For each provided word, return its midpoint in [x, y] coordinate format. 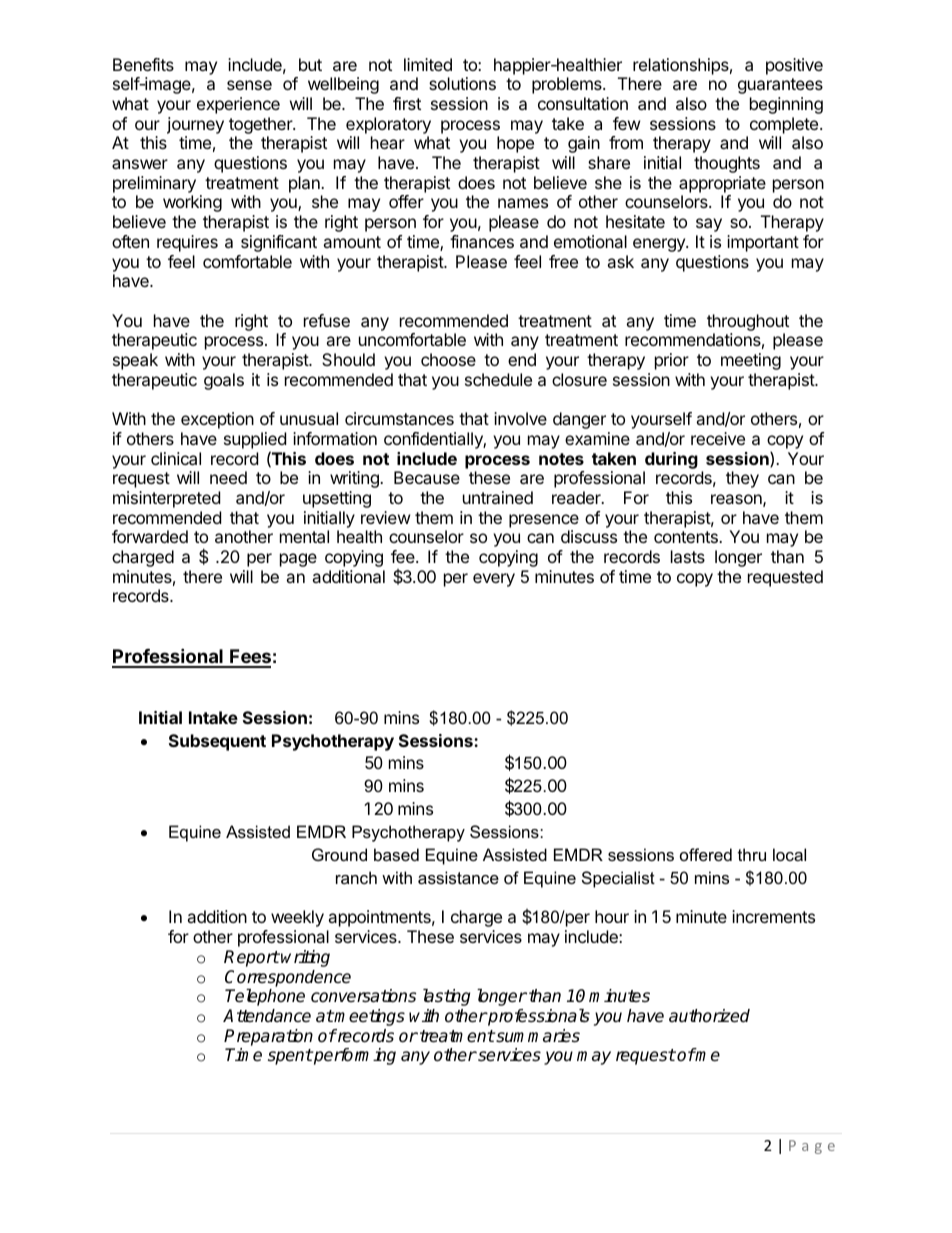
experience [238, 105]
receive [718, 438]
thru [752, 854]
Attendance [267, 1016]
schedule [498, 379]
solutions [462, 83]
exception [217, 420]
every [494, 580]
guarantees [780, 86]
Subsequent [217, 742]
